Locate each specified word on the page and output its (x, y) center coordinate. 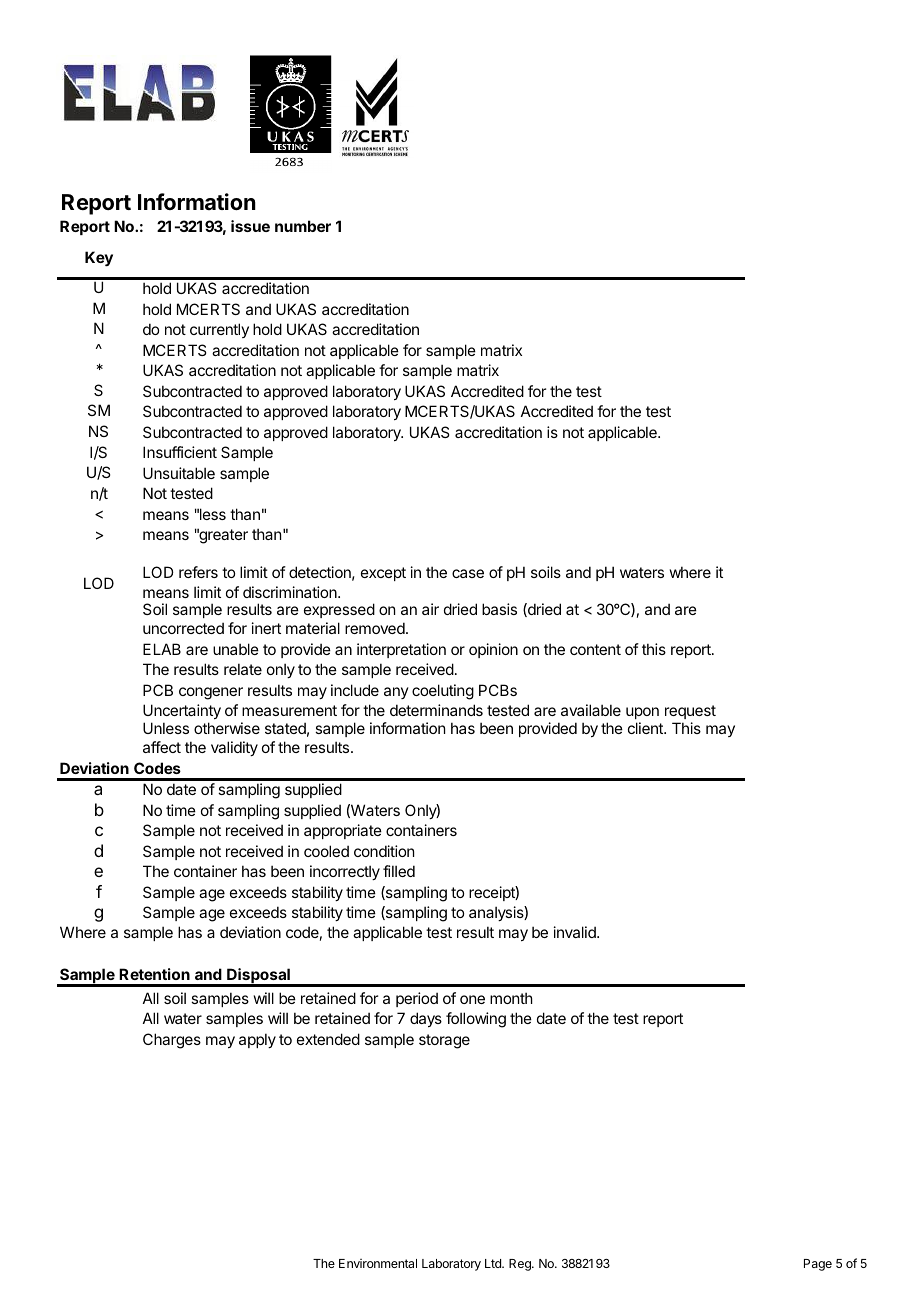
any (396, 693)
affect (162, 747)
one (472, 999)
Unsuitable (179, 473)
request (690, 714)
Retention (154, 974)
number (303, 226)
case (468, 573)
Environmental (378, 1263)
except (383, 574)
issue (250, 226)
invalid (576, 932)
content (595, 649)
